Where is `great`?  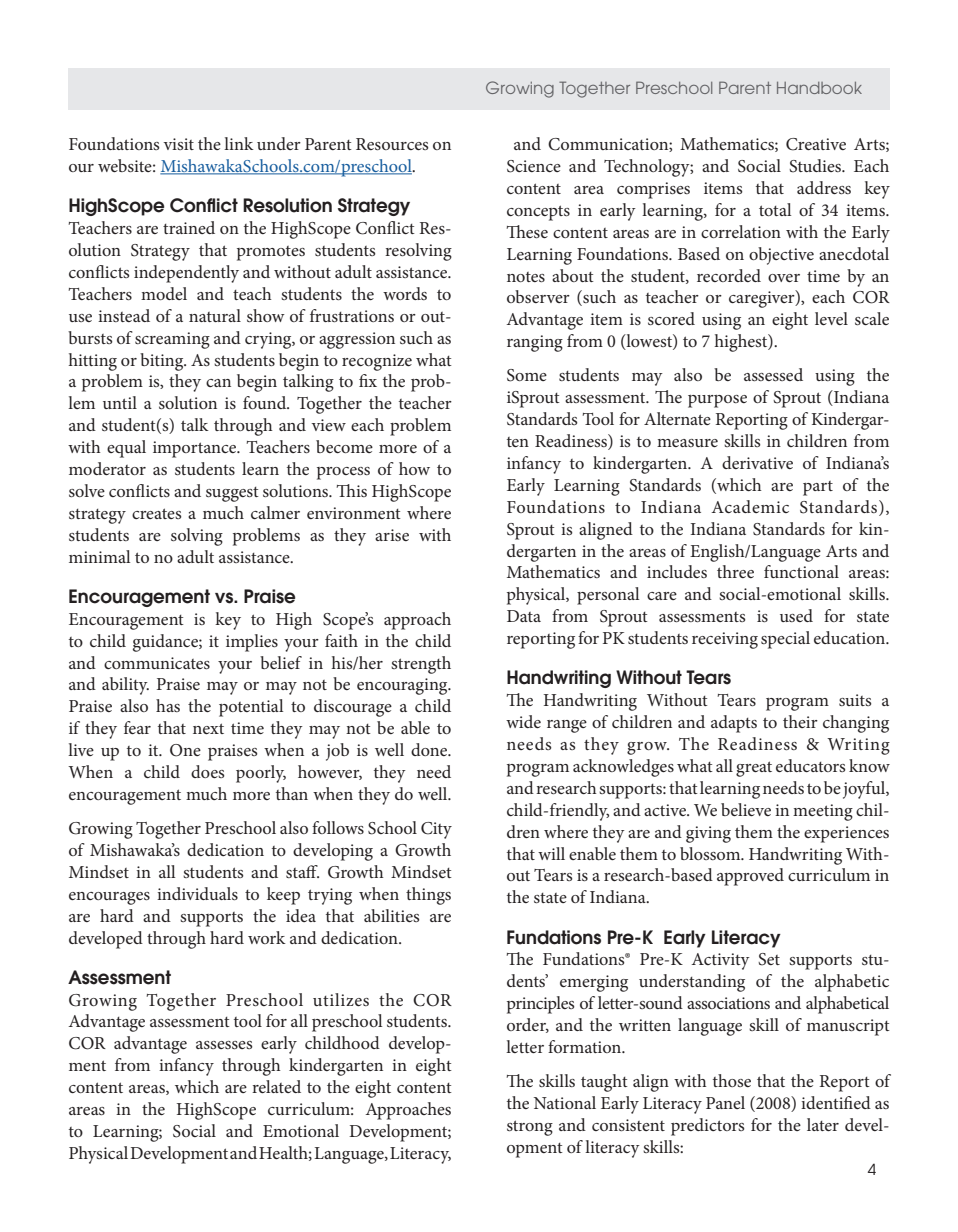 great is located at coordinates (754, 769).
